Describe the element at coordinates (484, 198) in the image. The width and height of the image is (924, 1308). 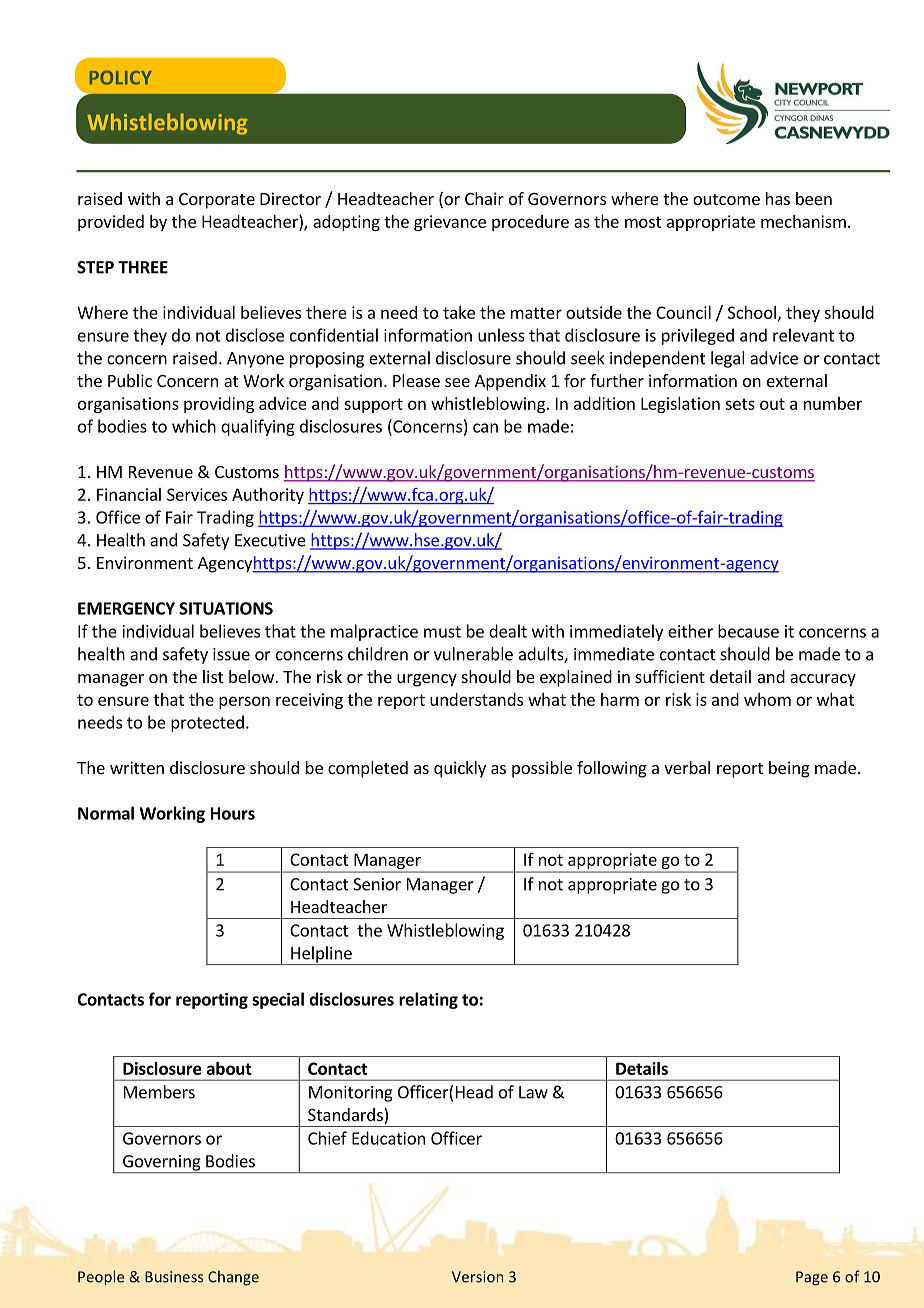
I see `Chair` at that location.
